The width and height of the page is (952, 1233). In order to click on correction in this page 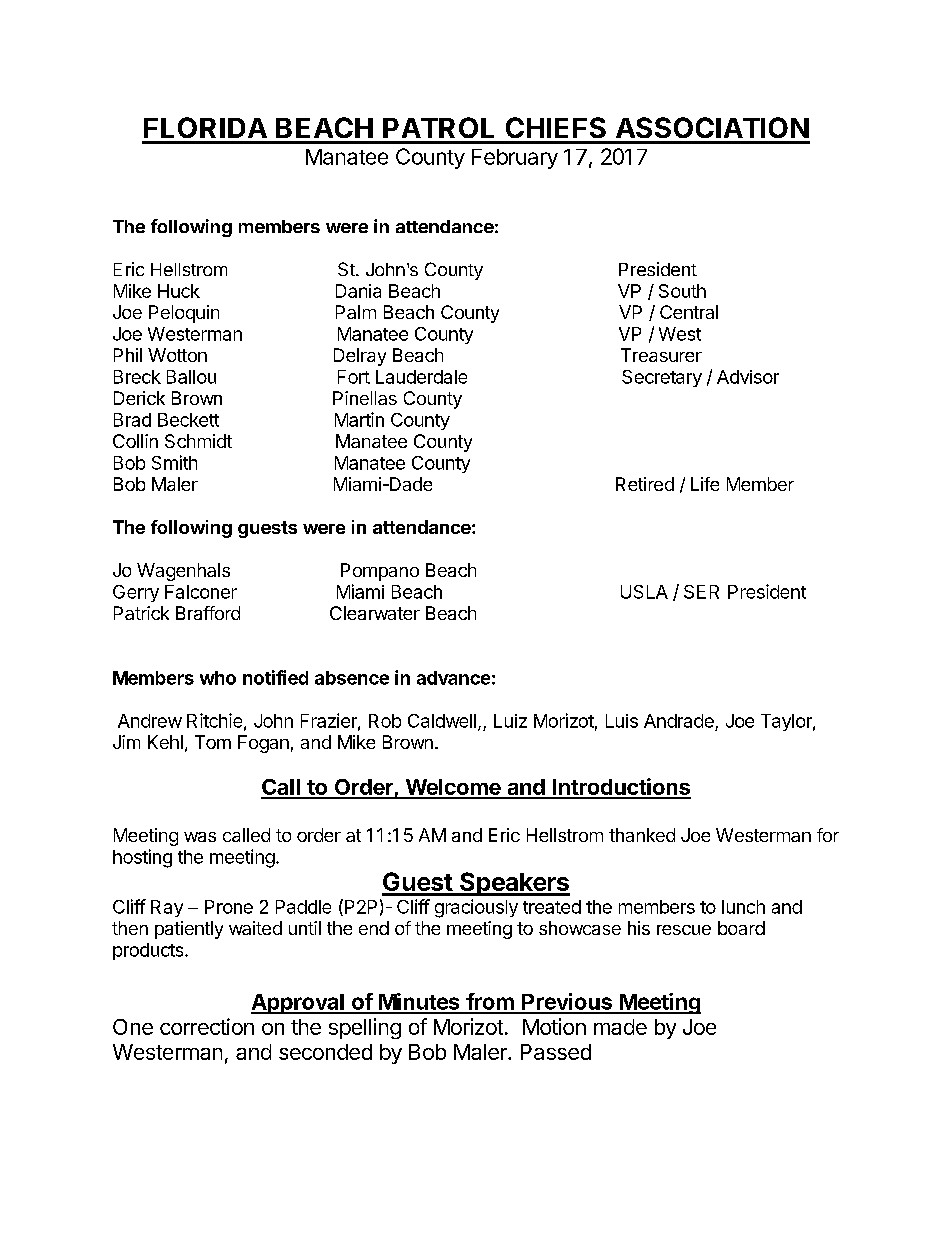, I will do `click(207, 1026)`.
